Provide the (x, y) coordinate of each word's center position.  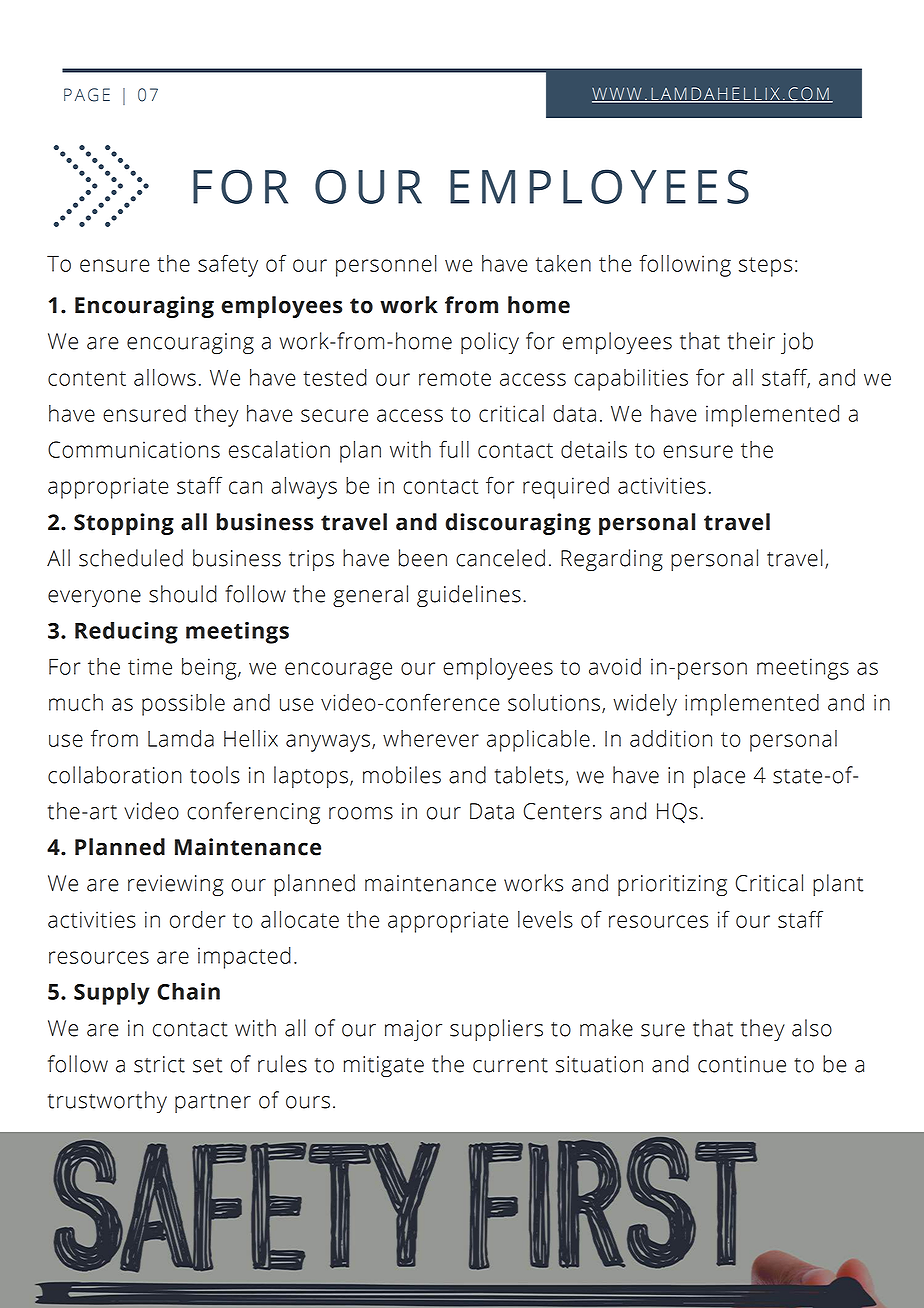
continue (742, 1064)
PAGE (87, 95)
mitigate (384, 1066)
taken (563, 263)
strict (159, 1064)
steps (765, 267)
